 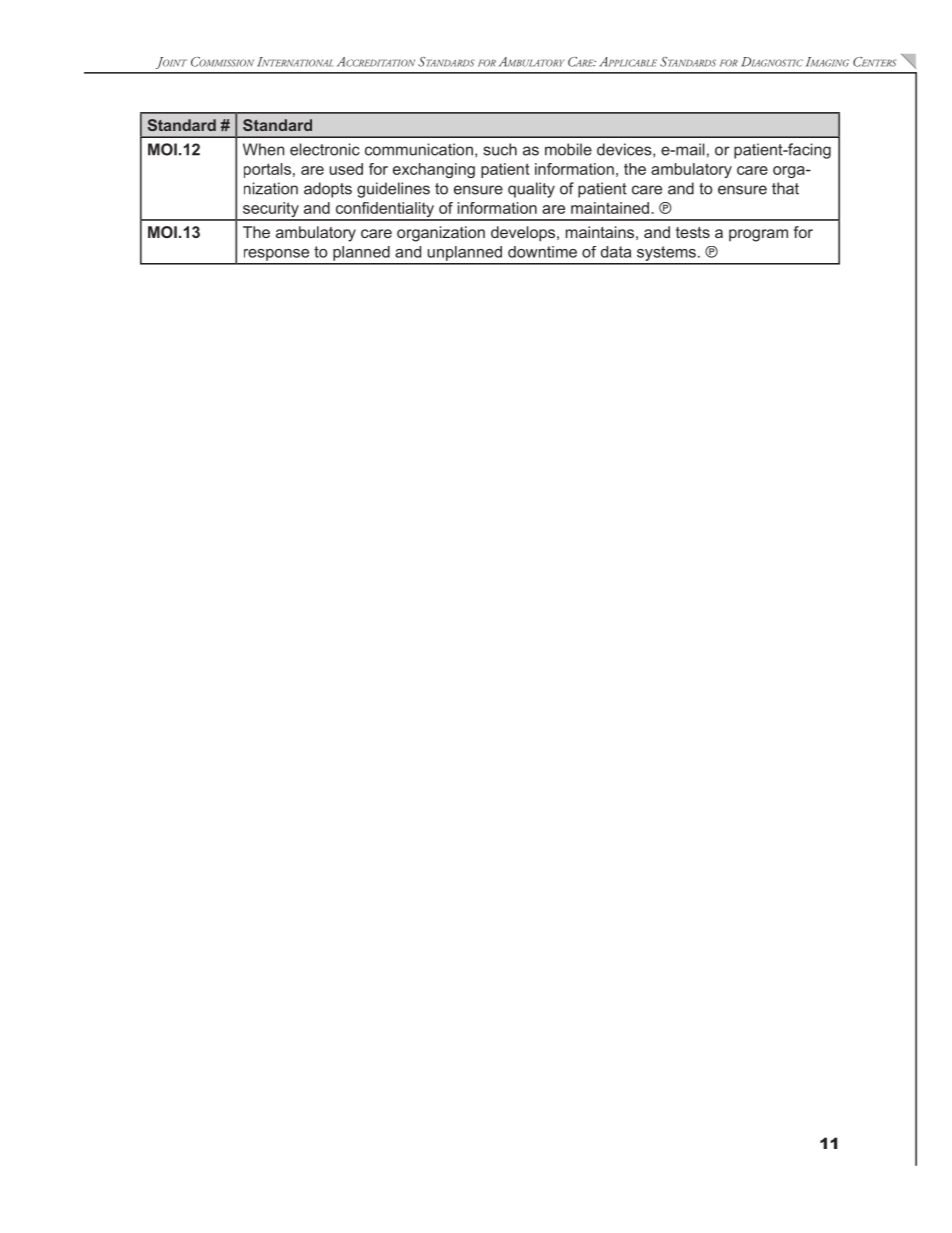 What do you see at coordinates (542, 252) in the page?
I see `downtime` at bounding box center [542, 252].
